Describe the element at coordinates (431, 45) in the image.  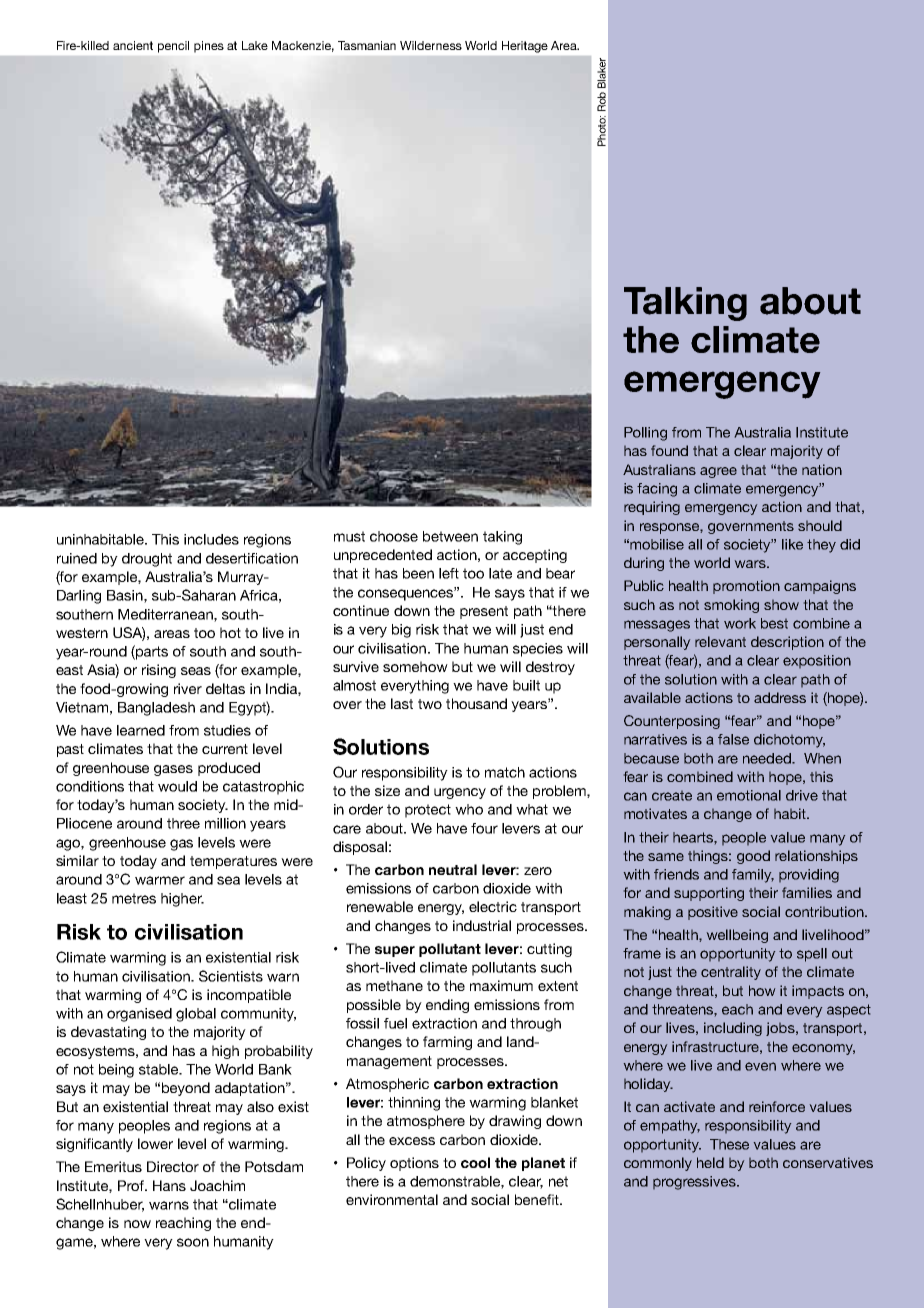
I see `Wilderness` at that location.
